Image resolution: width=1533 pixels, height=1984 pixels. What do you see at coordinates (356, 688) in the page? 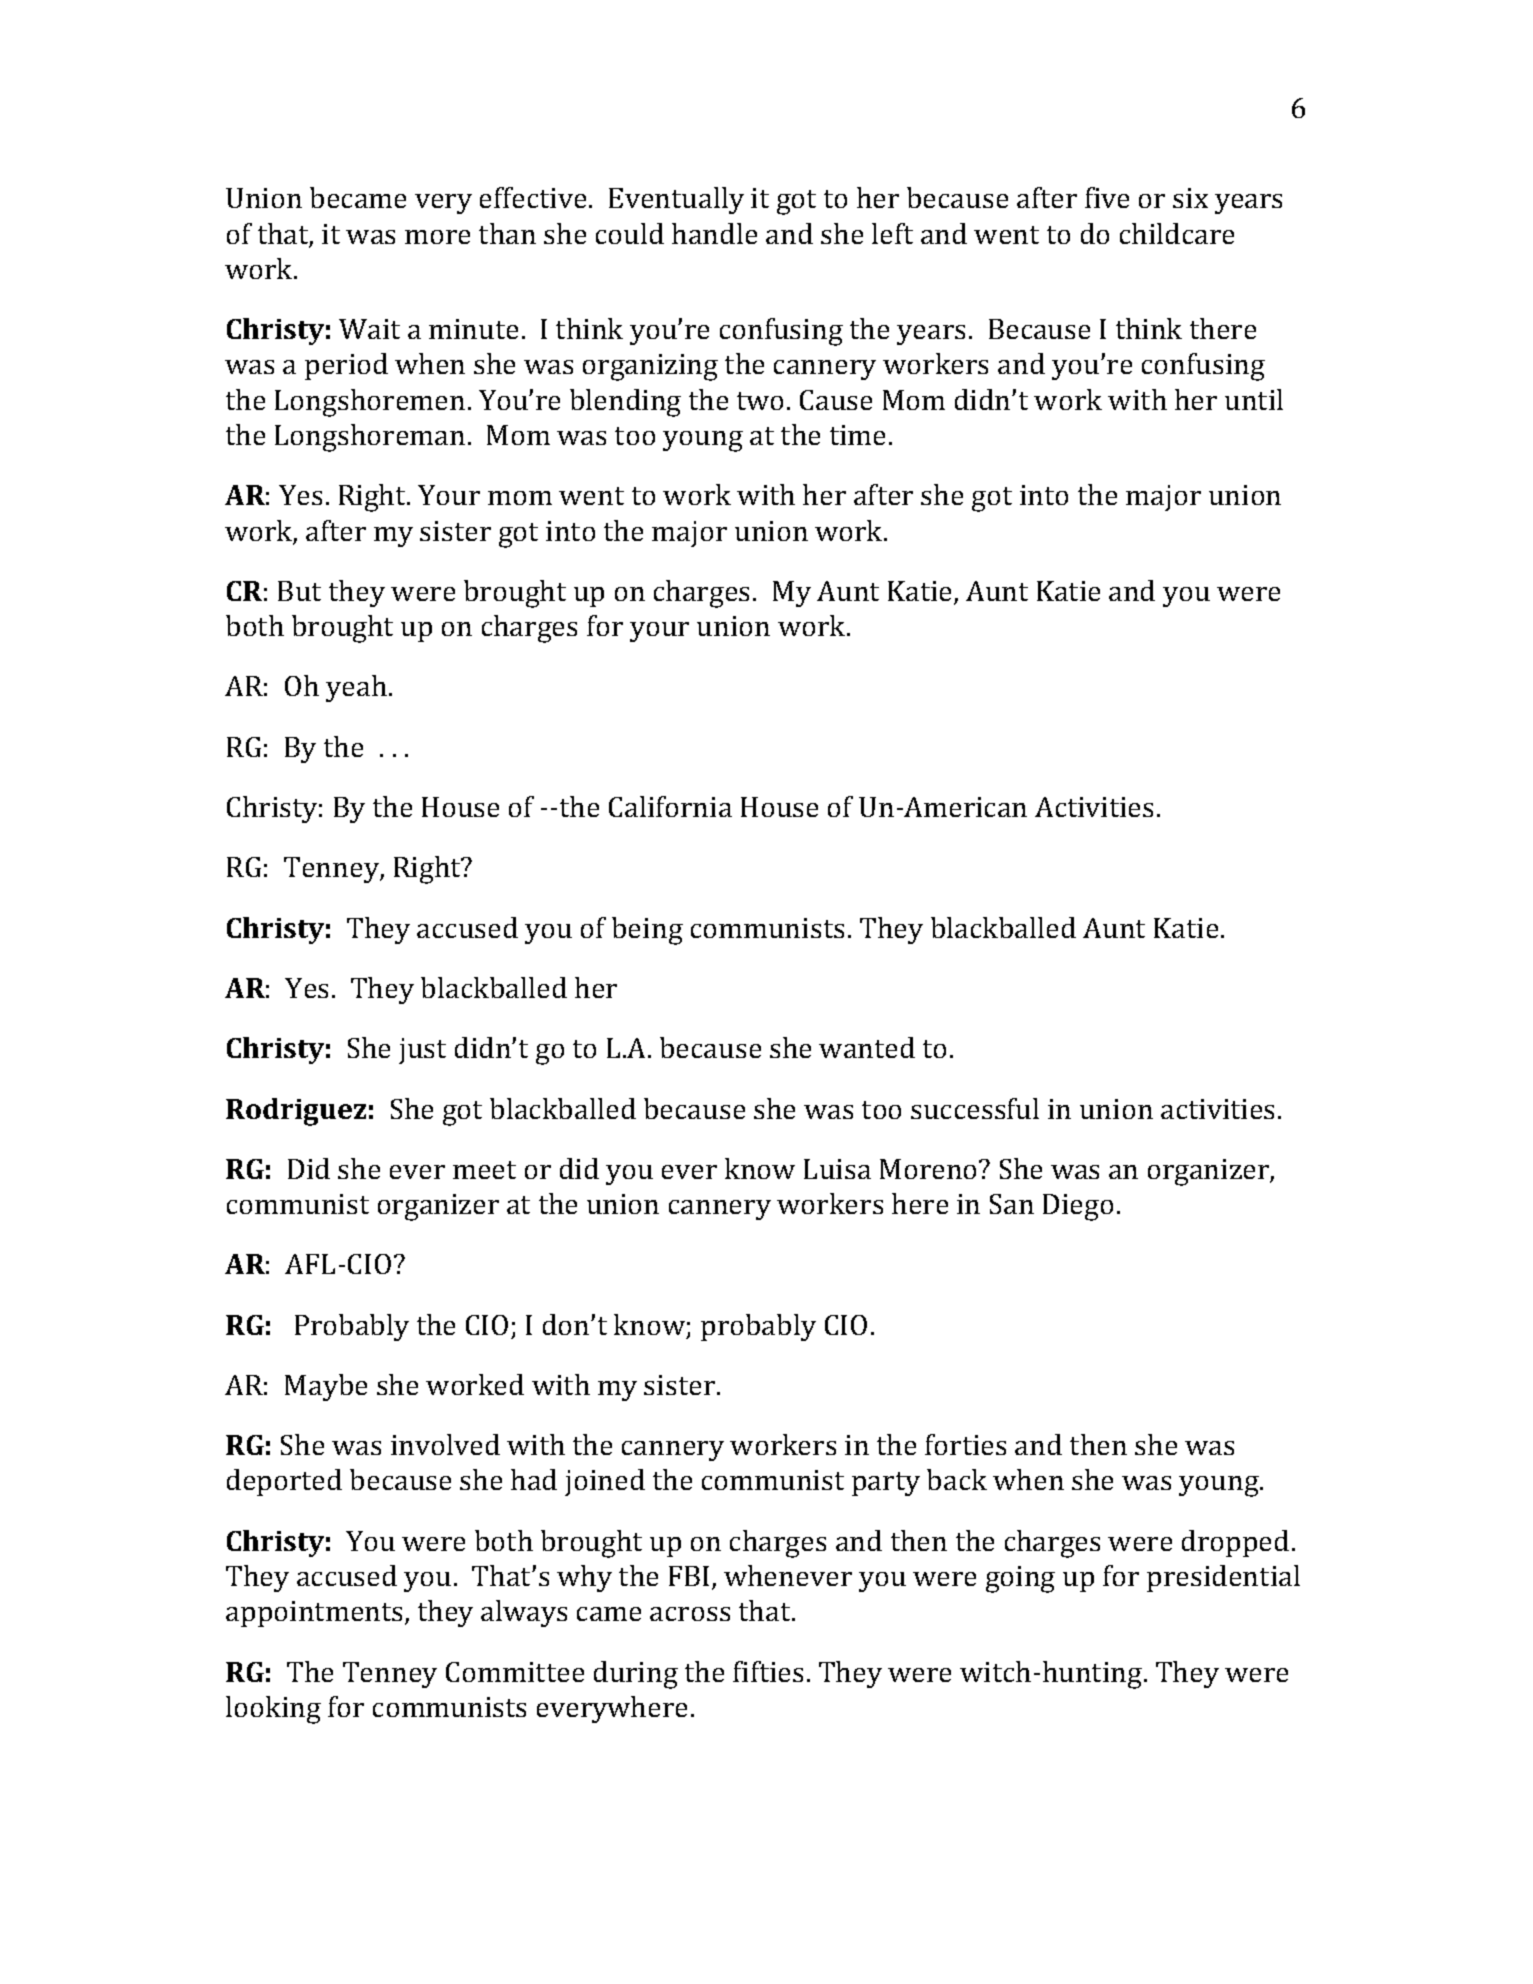
I see `yeah` at bounding box center [356, 688].
